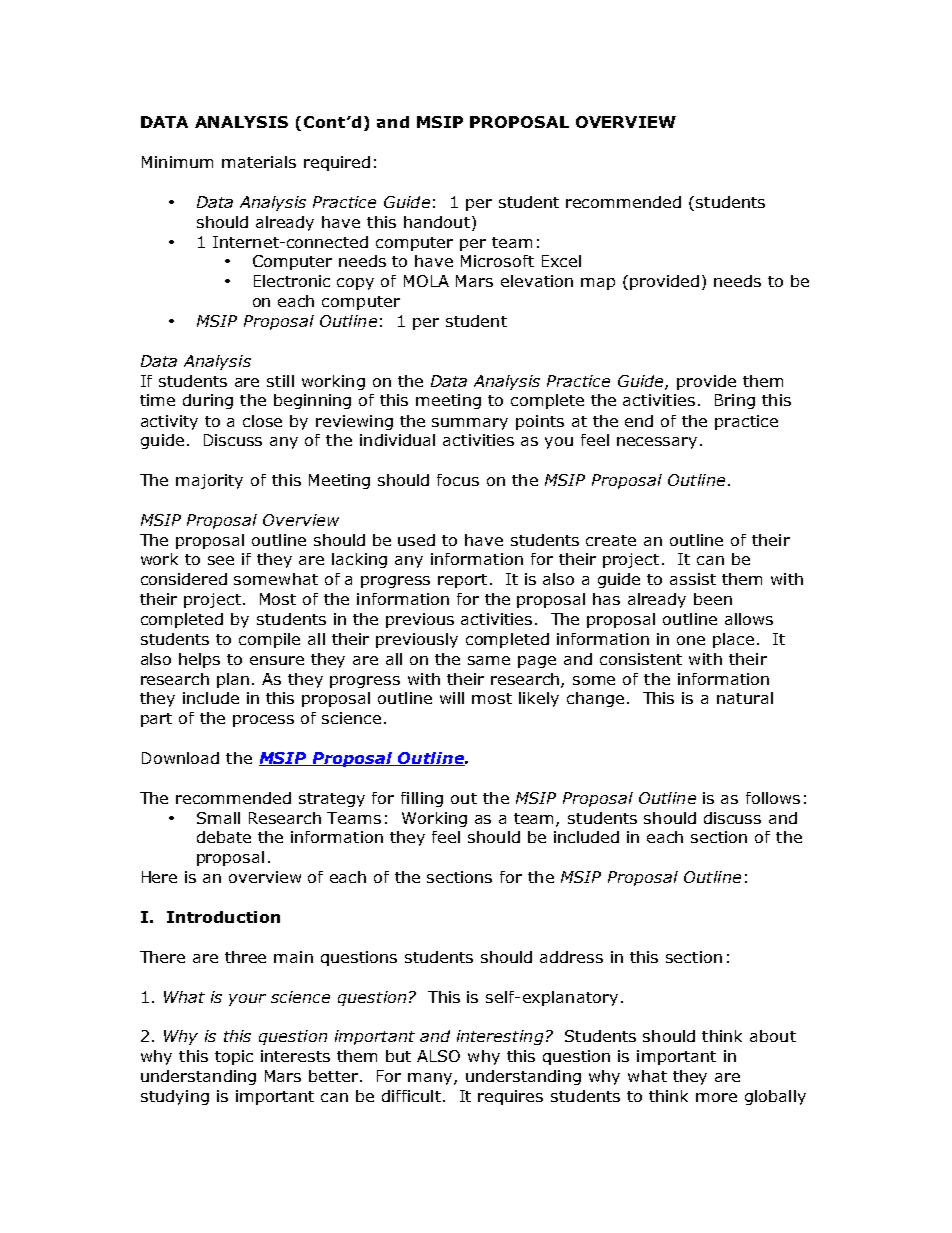  Describe the element at coordinates (269, 640) in the screenshot. I see `compile` at that location.
